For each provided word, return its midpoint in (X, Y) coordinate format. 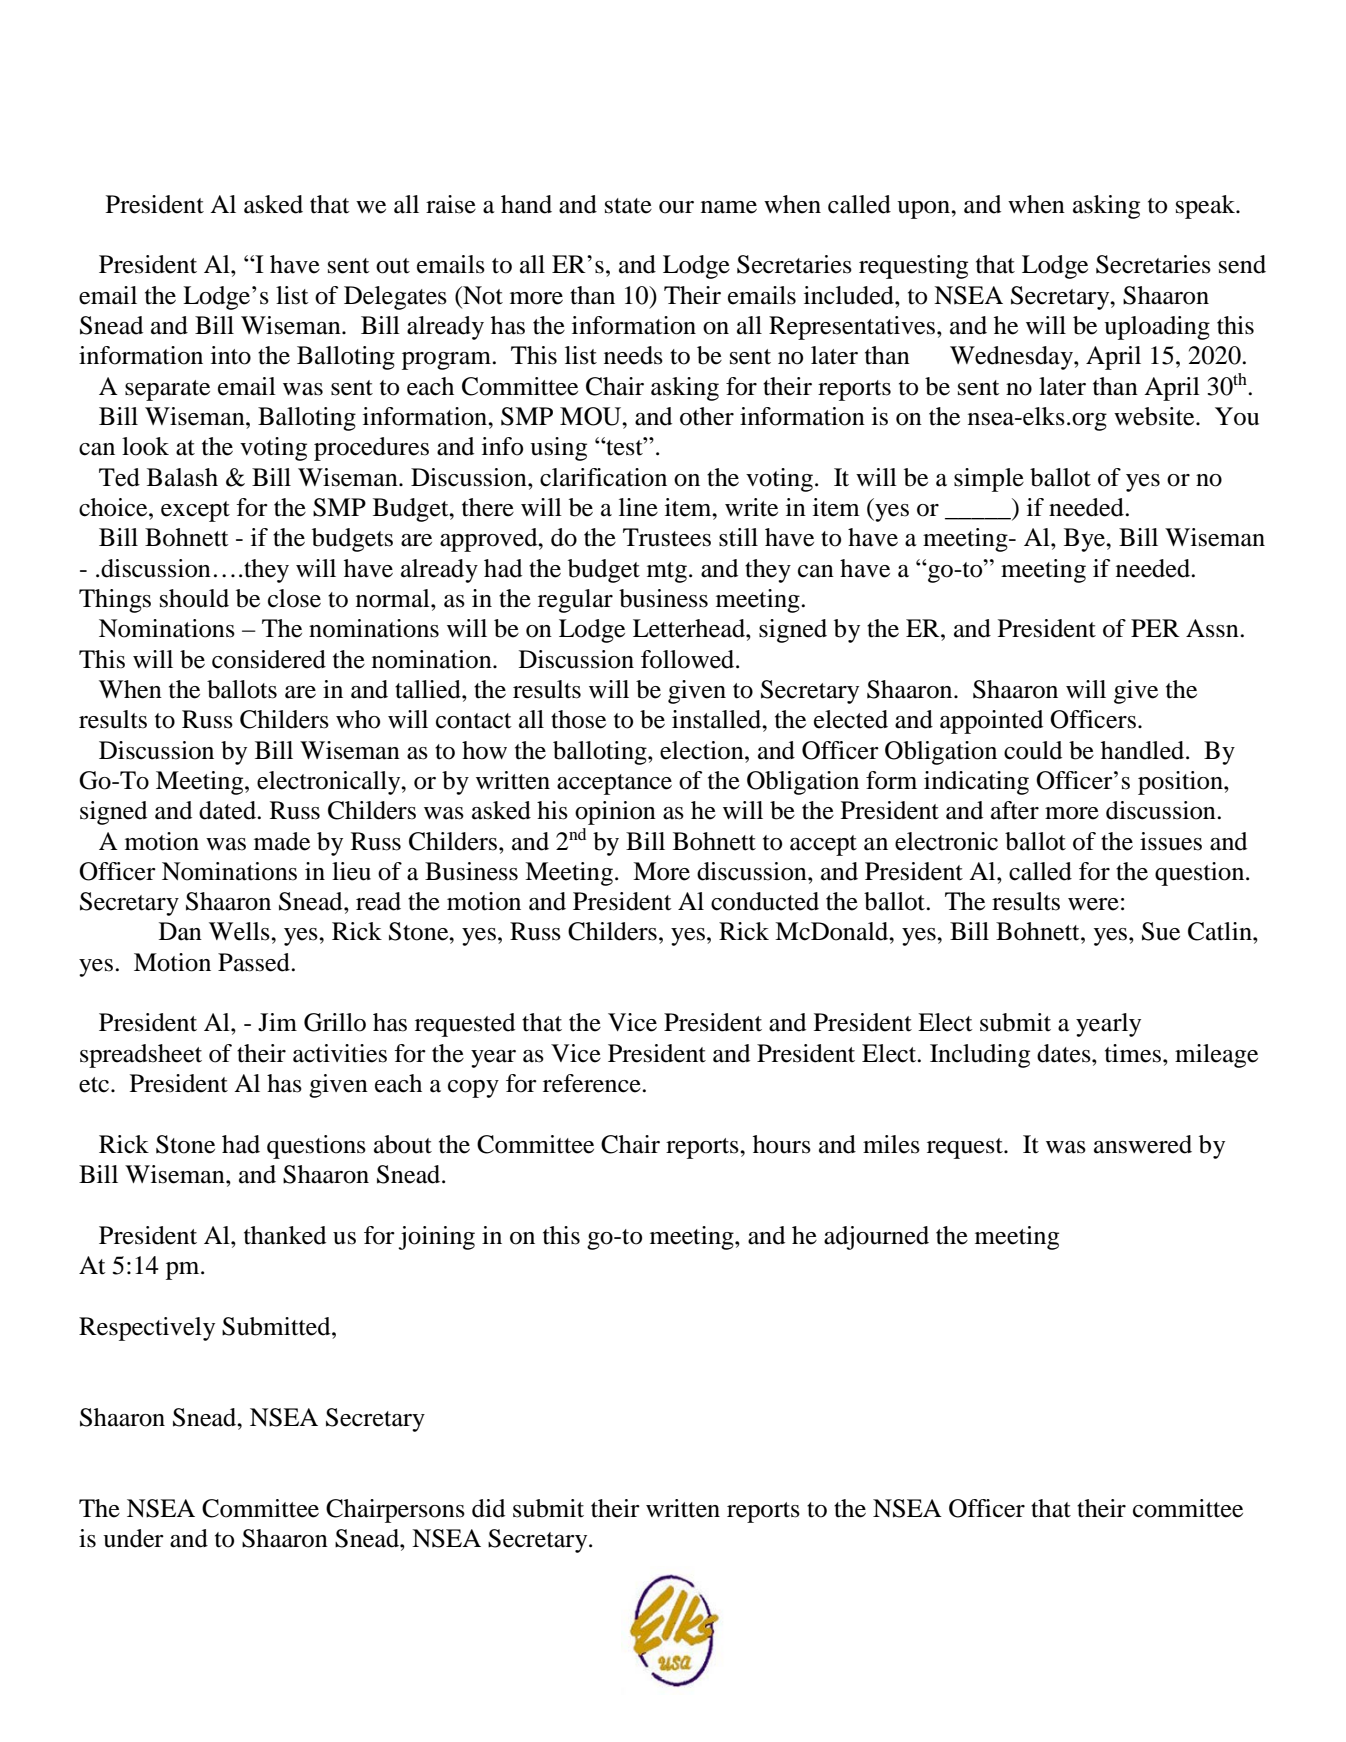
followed (689, 659)
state (628, 206)
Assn (1213, 628)
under (133, 1538)
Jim (277, 1022)
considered (269, 659)
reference (593, 1083)
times (1133, 1053)
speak (1206, 207)
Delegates (395, 298)
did (488, 1508)
